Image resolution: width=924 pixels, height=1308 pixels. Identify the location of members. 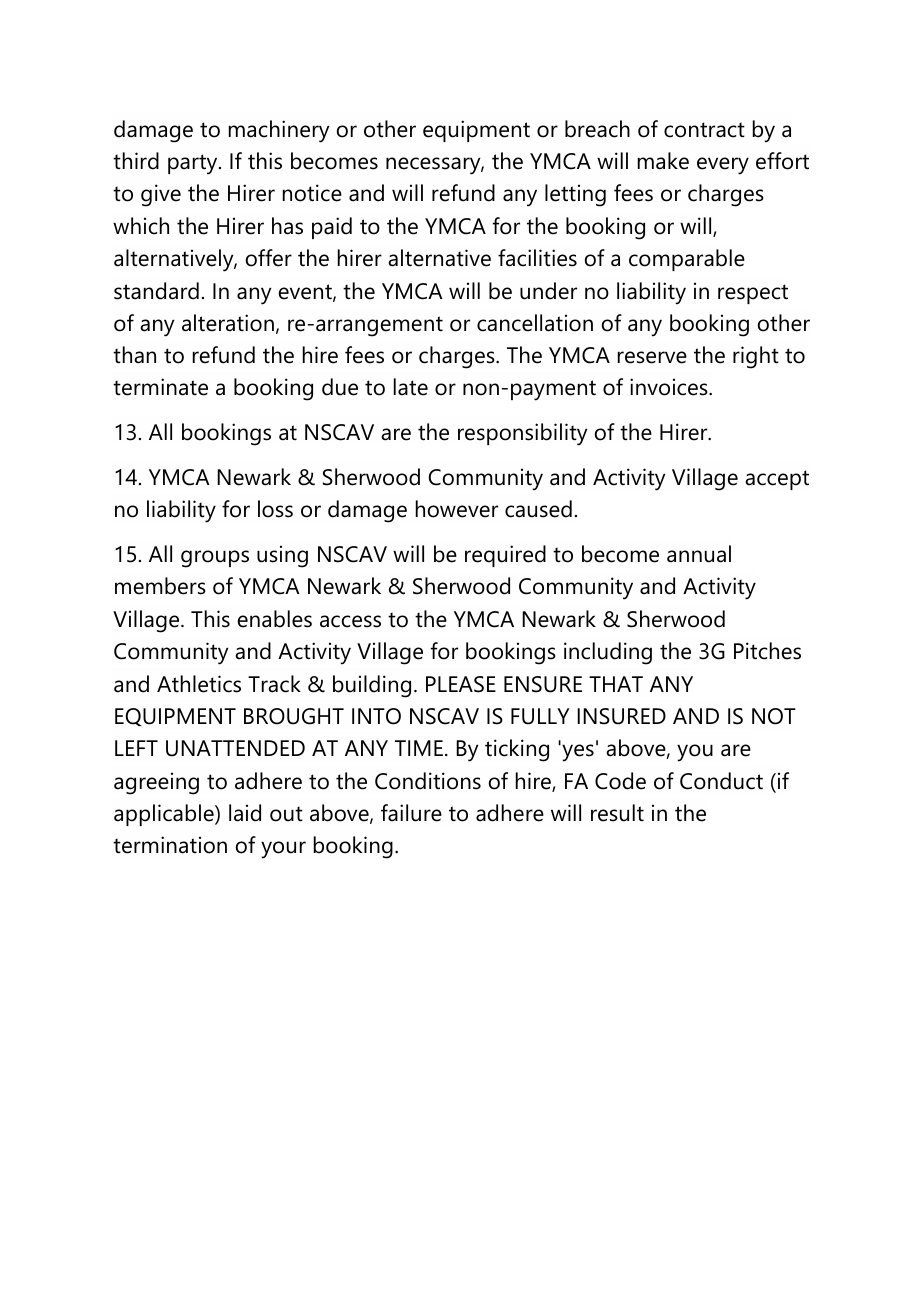
(160, 586).
